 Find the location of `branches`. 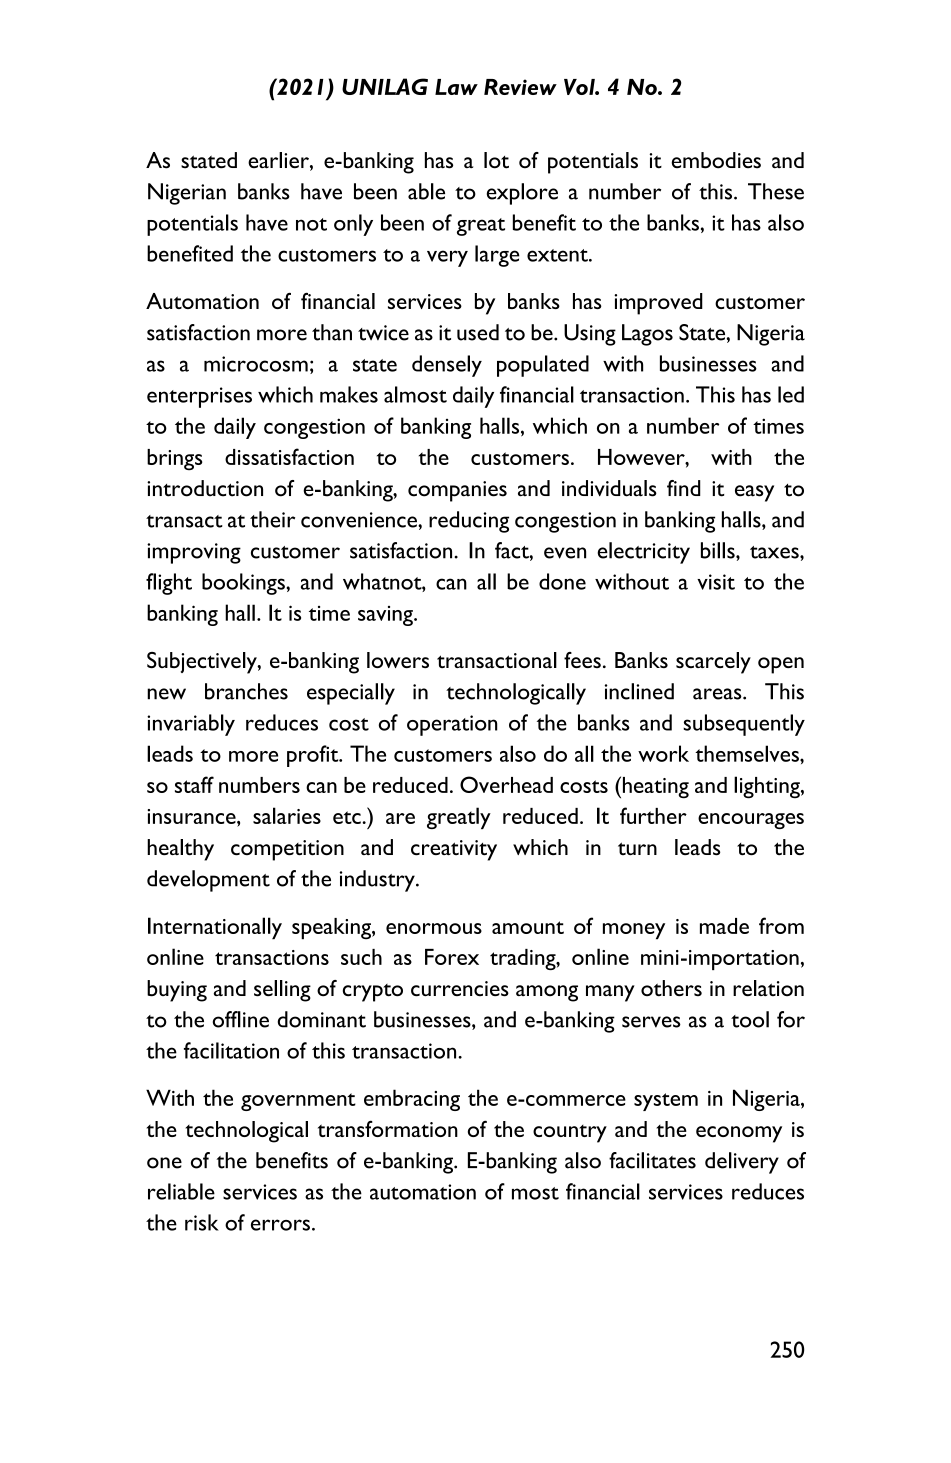

branches is located at coordinates (246, 691).
